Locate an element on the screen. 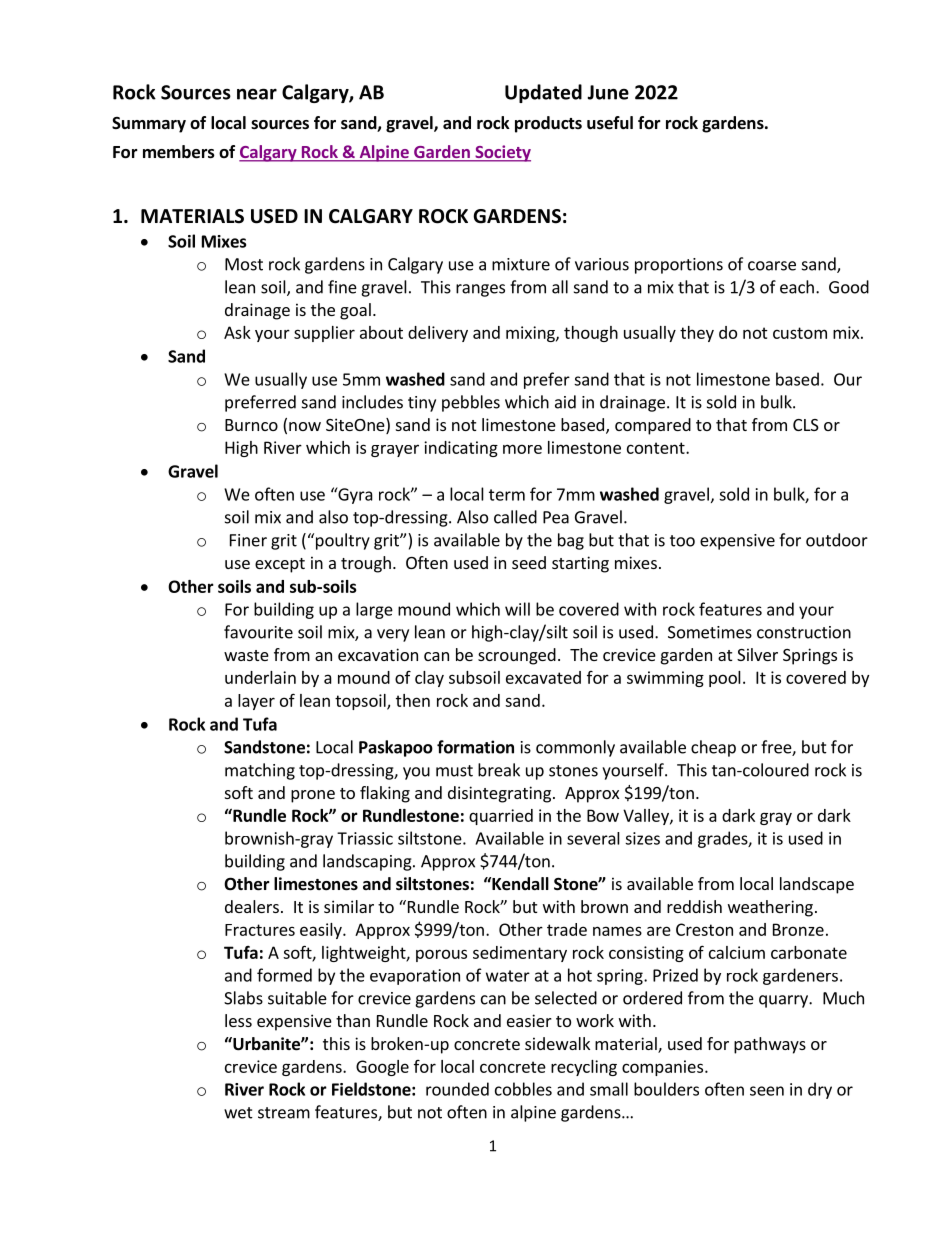 The image size is (952, 1233). wet is located at coordinates (238, 1113).
